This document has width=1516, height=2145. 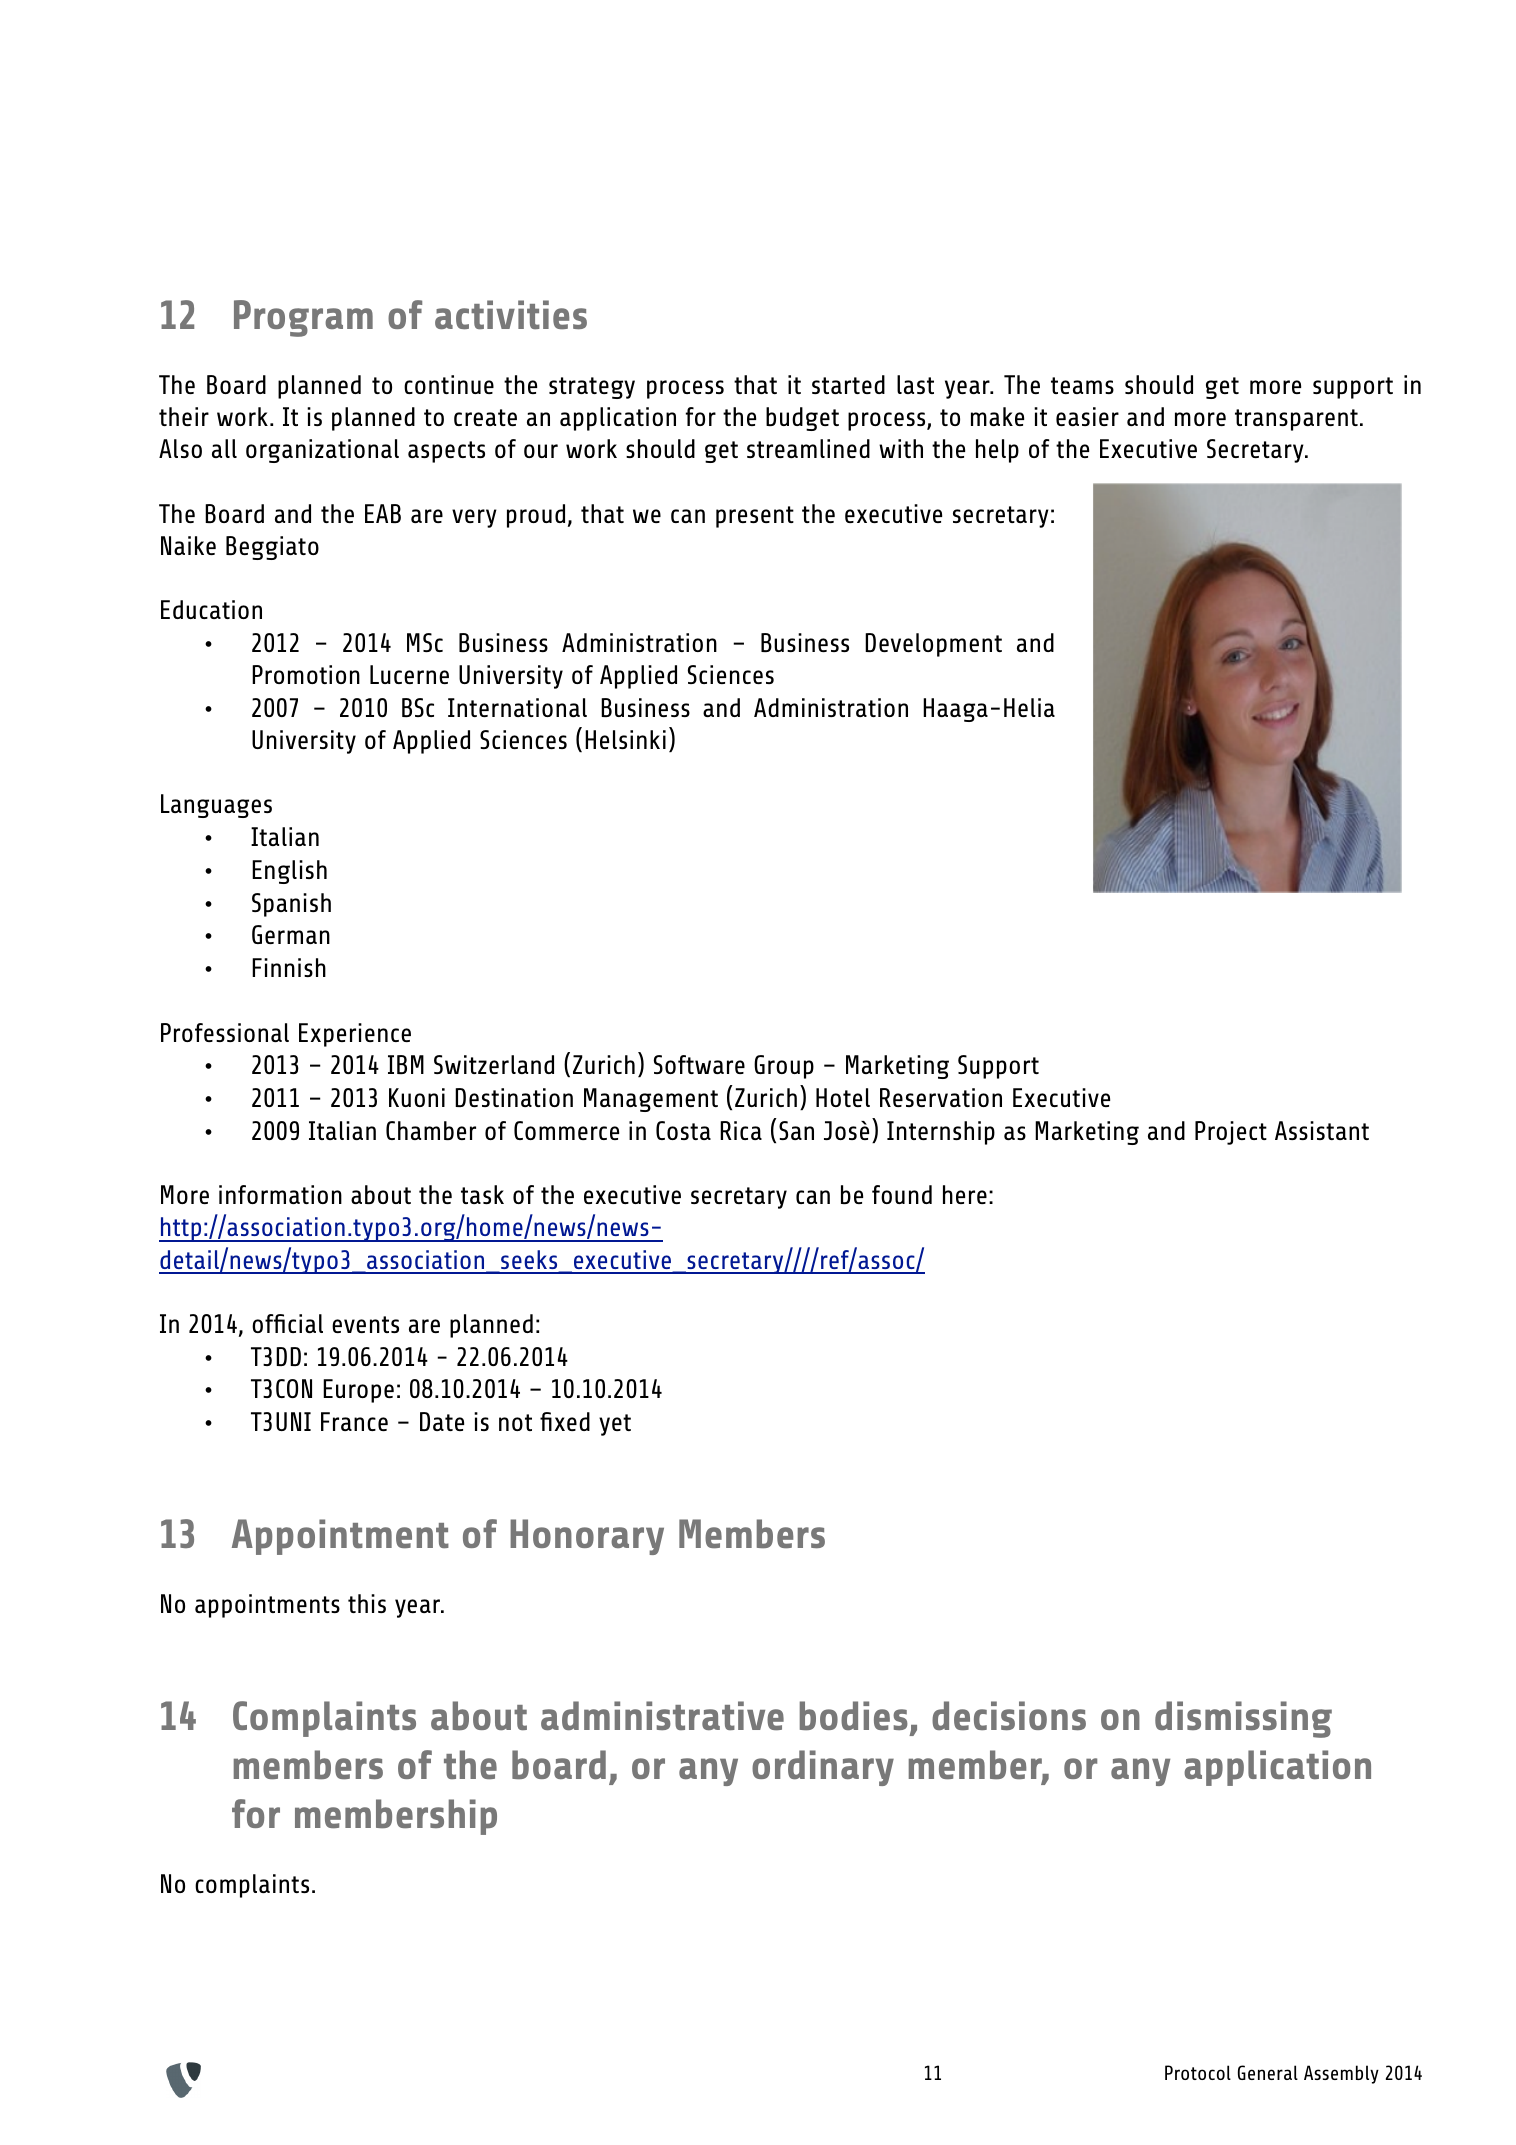 I want to click on Project, so click(x=1231, y=1133).
